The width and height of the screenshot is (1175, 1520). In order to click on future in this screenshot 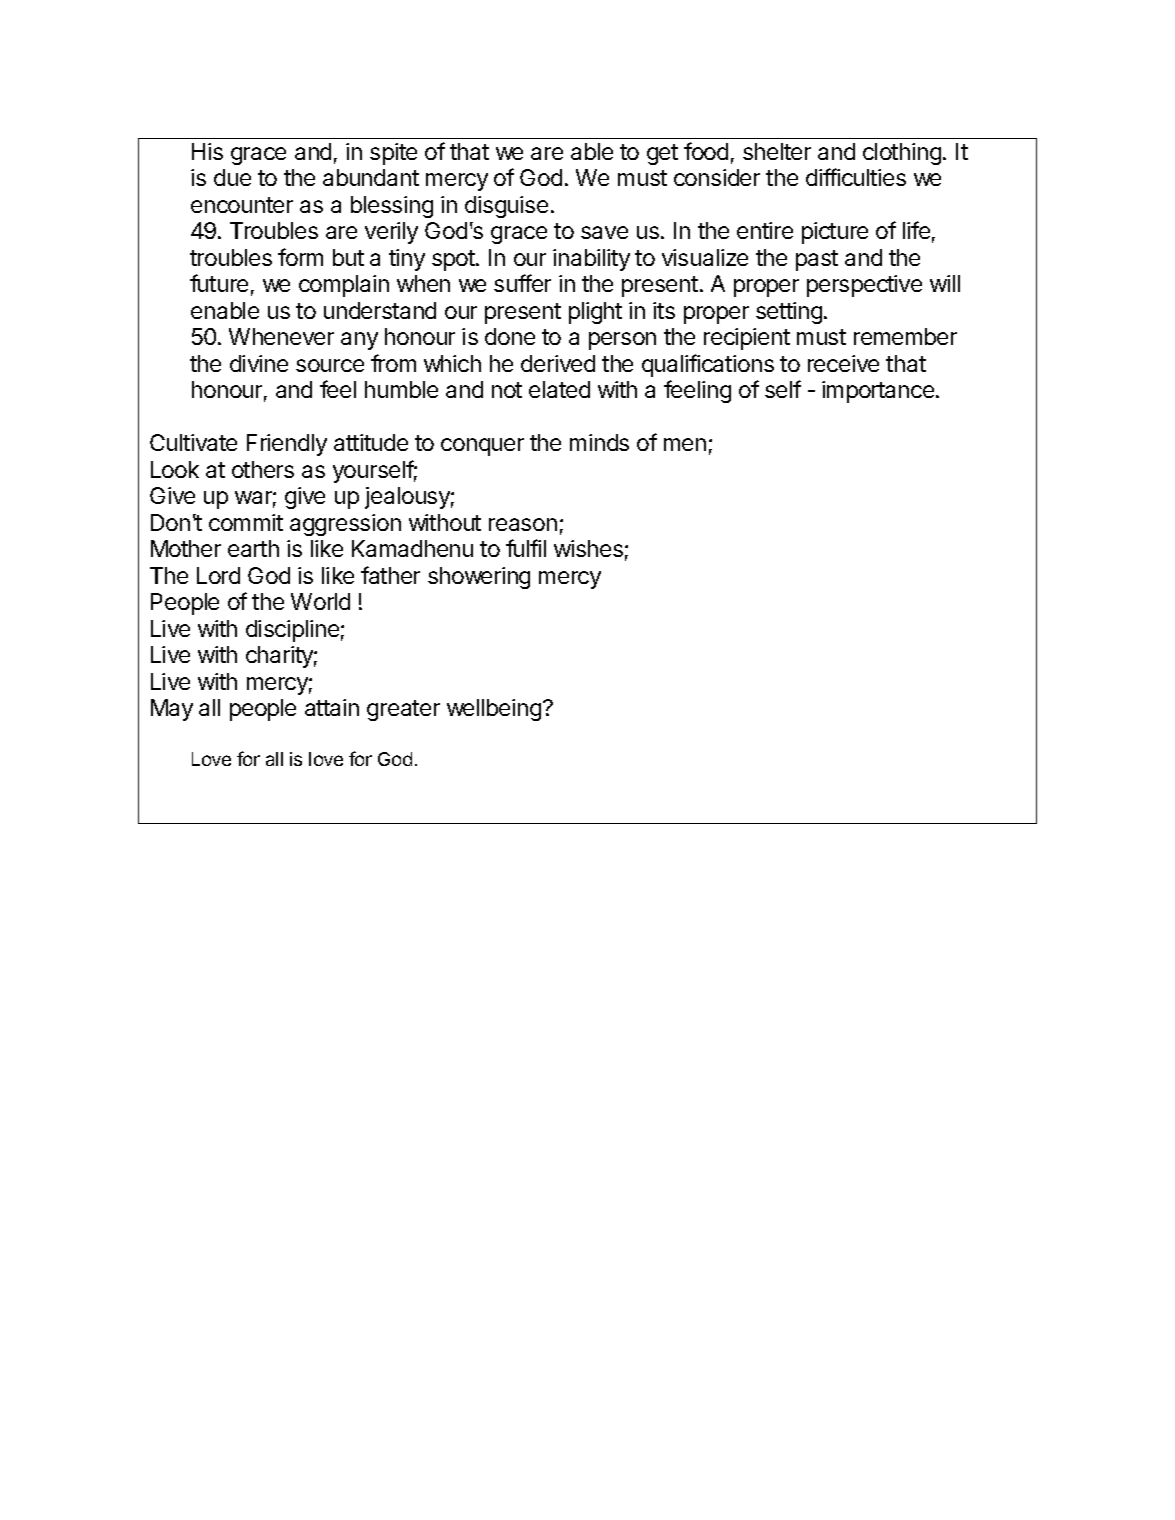, I will do `click(219, 283)`.
